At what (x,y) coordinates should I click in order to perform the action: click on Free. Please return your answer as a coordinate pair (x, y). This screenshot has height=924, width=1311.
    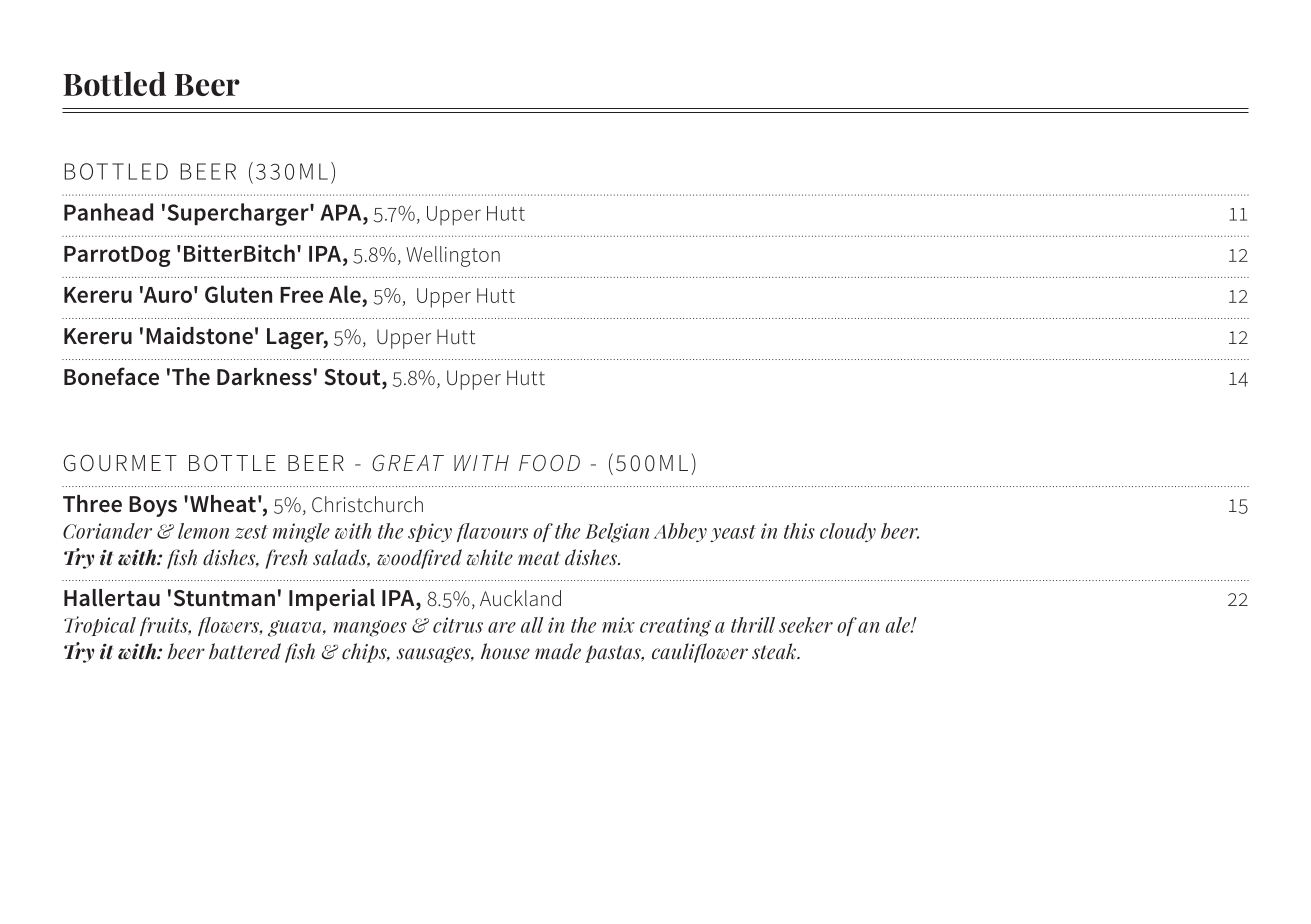
    Looking at the image, I should click on (301, 295).
